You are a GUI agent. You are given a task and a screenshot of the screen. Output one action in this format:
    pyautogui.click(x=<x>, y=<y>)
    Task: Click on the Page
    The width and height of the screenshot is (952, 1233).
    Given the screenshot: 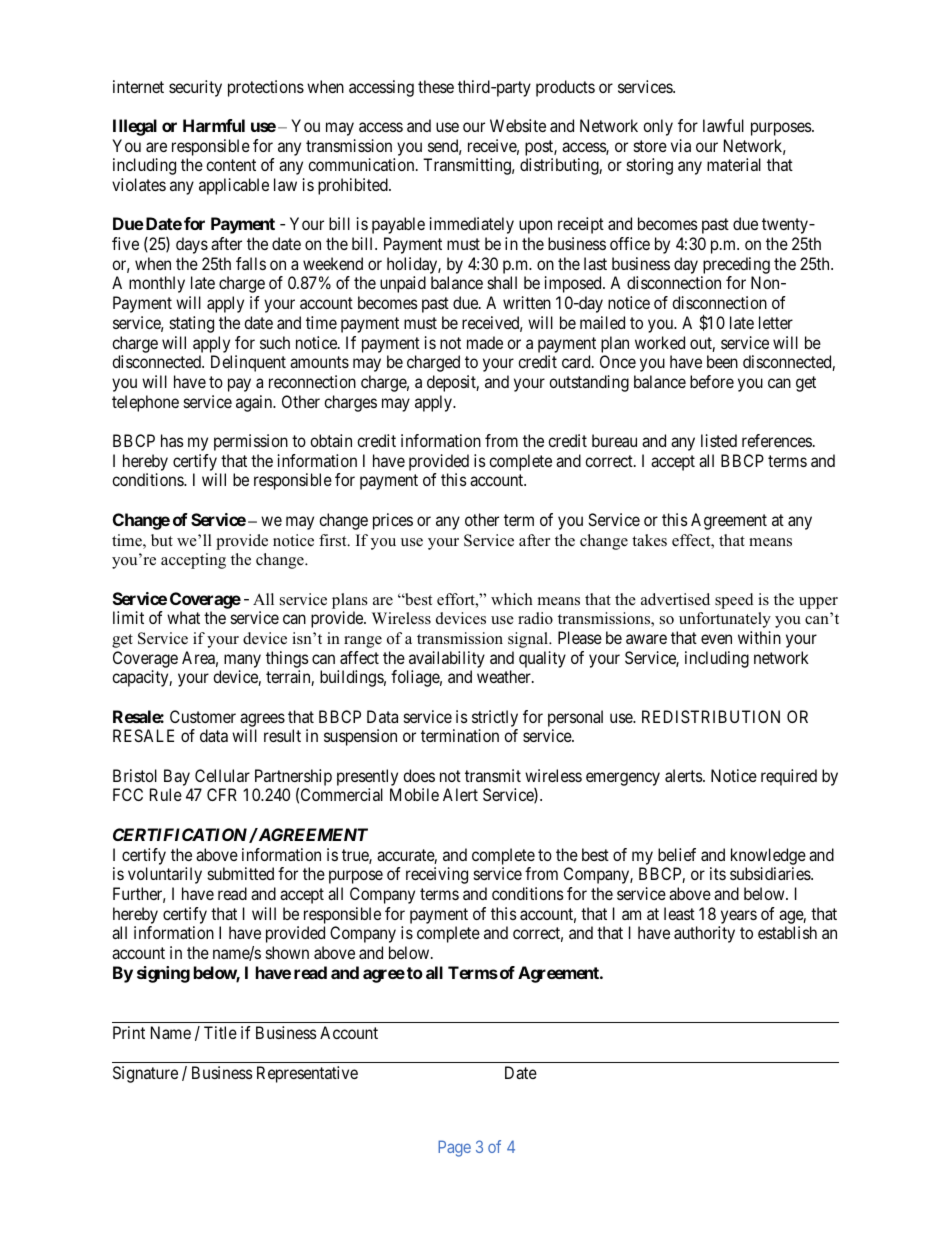 What is the action you would take?
    pyautogui.click(x=454, y=1148)
